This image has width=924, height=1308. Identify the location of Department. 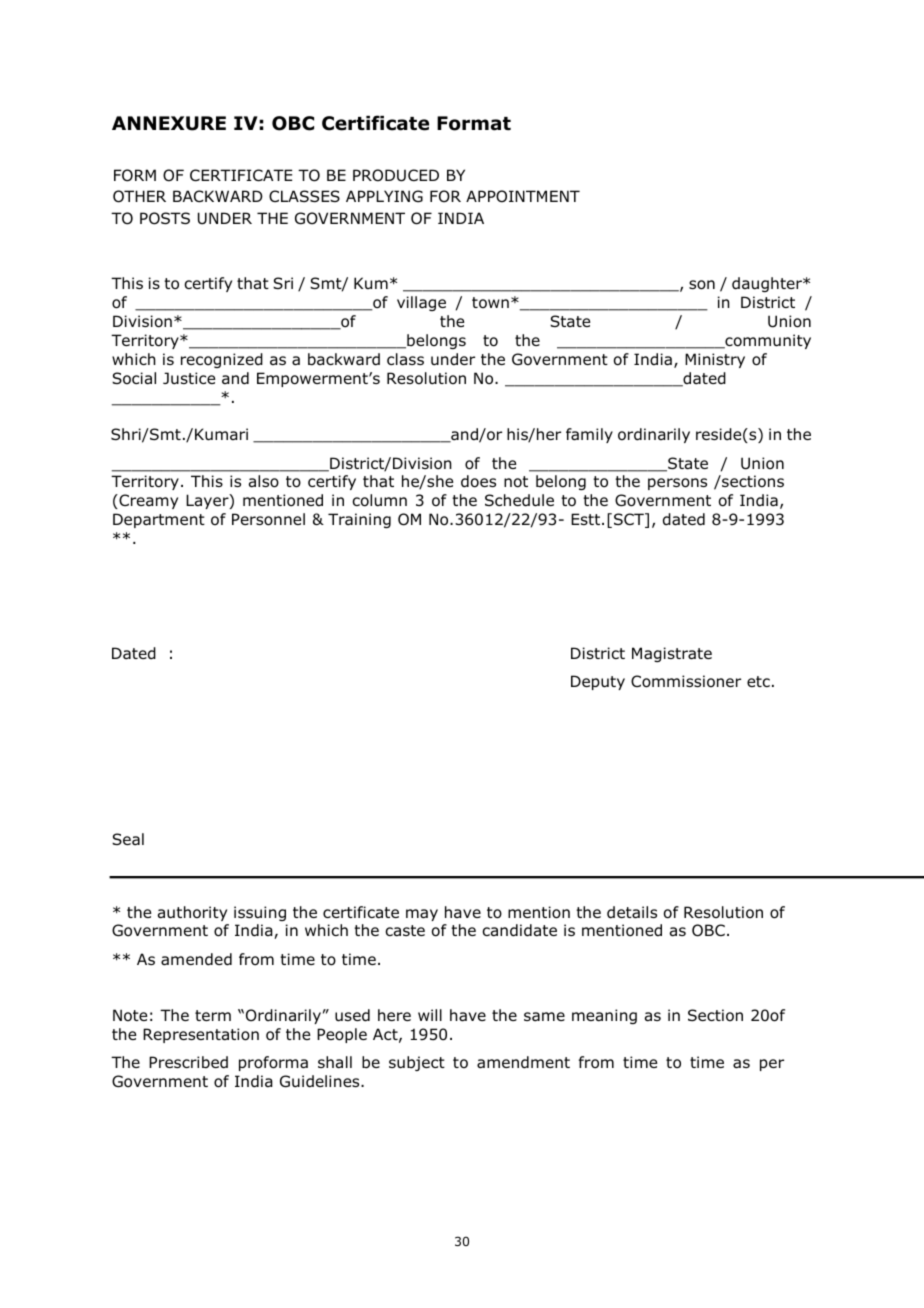
(159, 520).
